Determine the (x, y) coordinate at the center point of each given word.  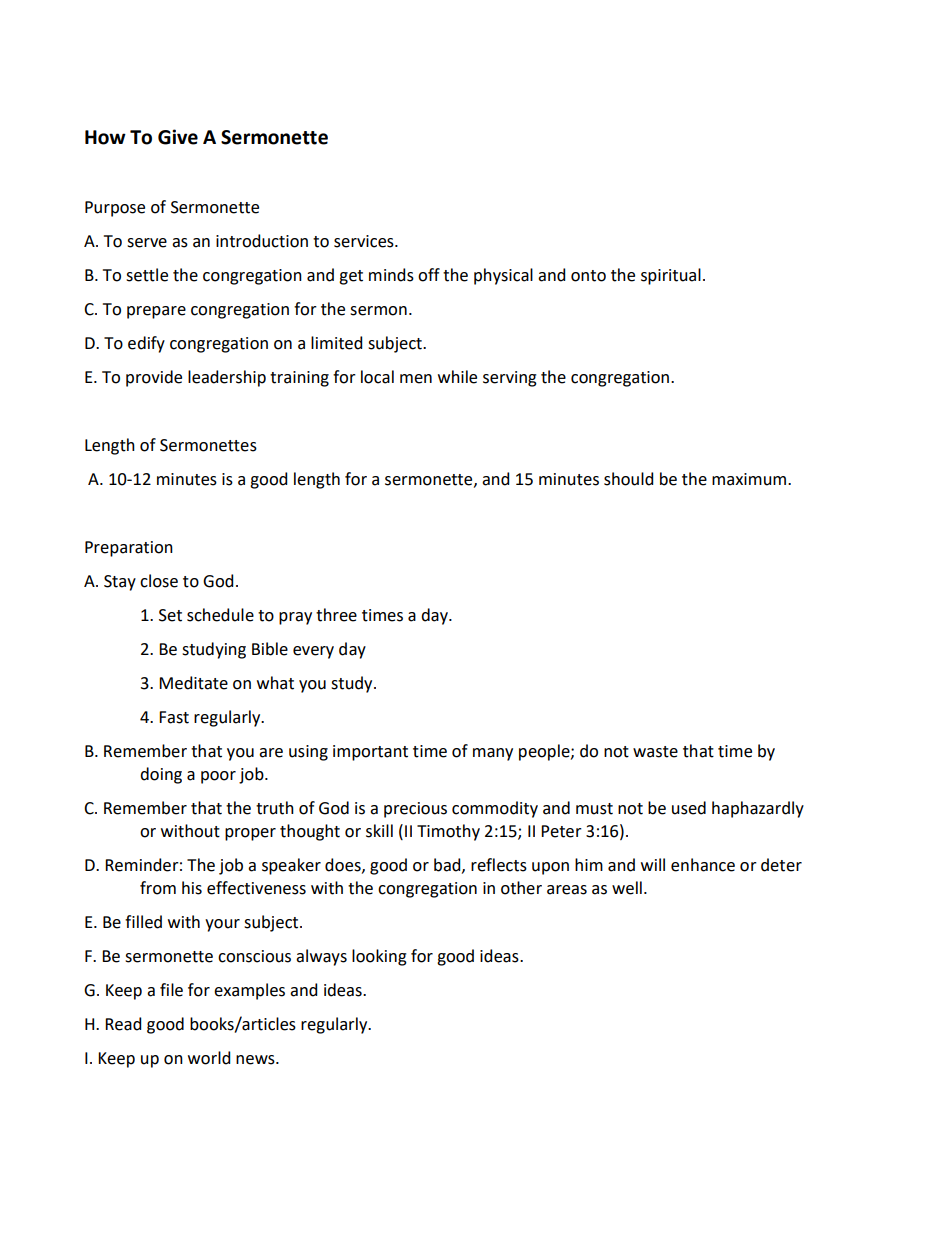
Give (178, 137)
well (627, 888)
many (493, 754)
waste (655, 752)
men (416, 379)
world (209, 1058)
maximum (750, 479)
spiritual (671, 276)
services (365, 241)
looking (379, 957)
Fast (174, 717)
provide (154, 378)
